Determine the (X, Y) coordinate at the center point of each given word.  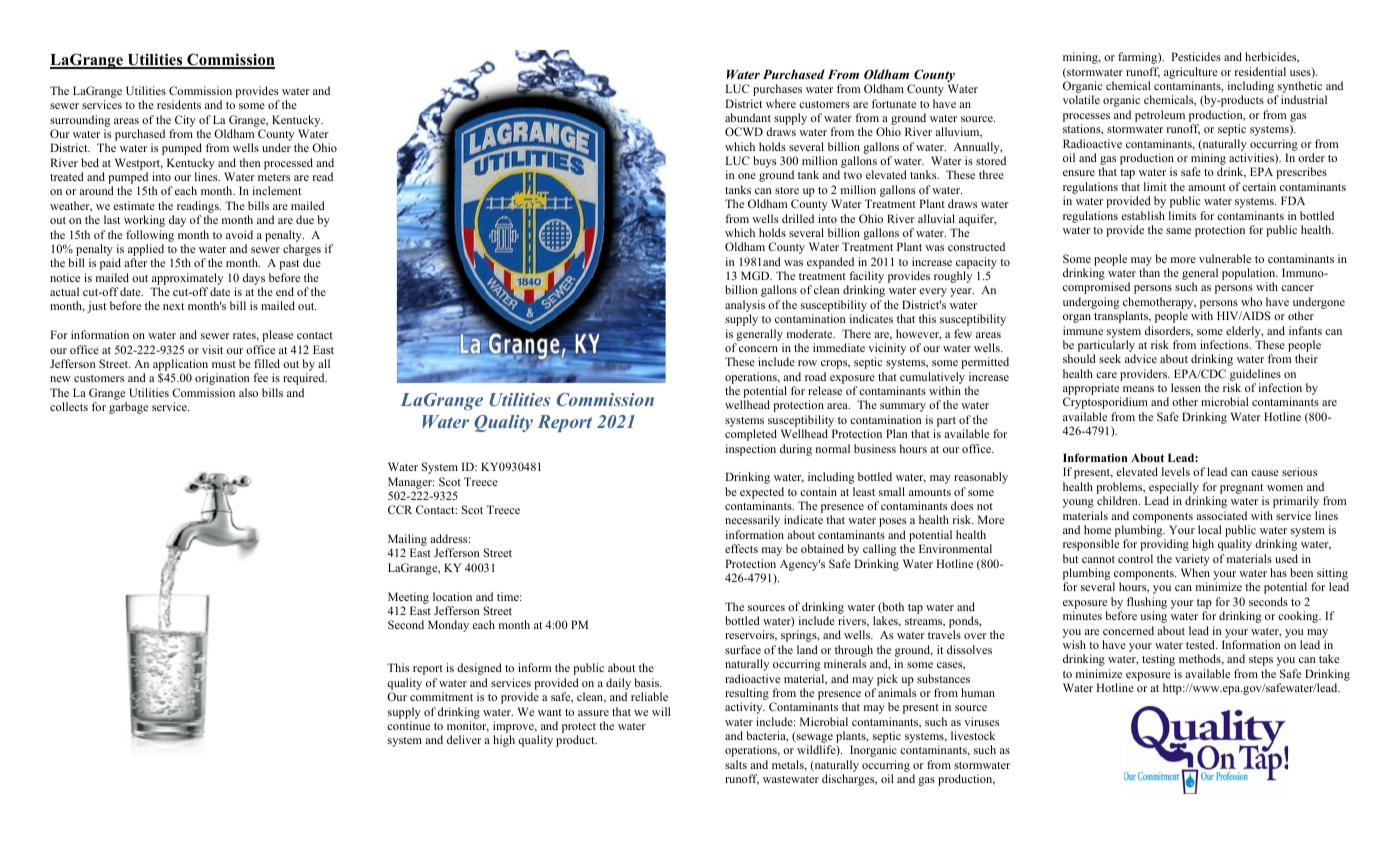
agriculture (1191, 73)
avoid (239, 234)
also (248, 392)
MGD (756, 275)
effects (741, 548)
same (1178, 231)
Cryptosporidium (1105, 403)
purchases (777, 90)
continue (408, 725)
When (1195, 572)
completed (751, 435)
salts (736, 764)
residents (179, 104)
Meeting (408, 598)
